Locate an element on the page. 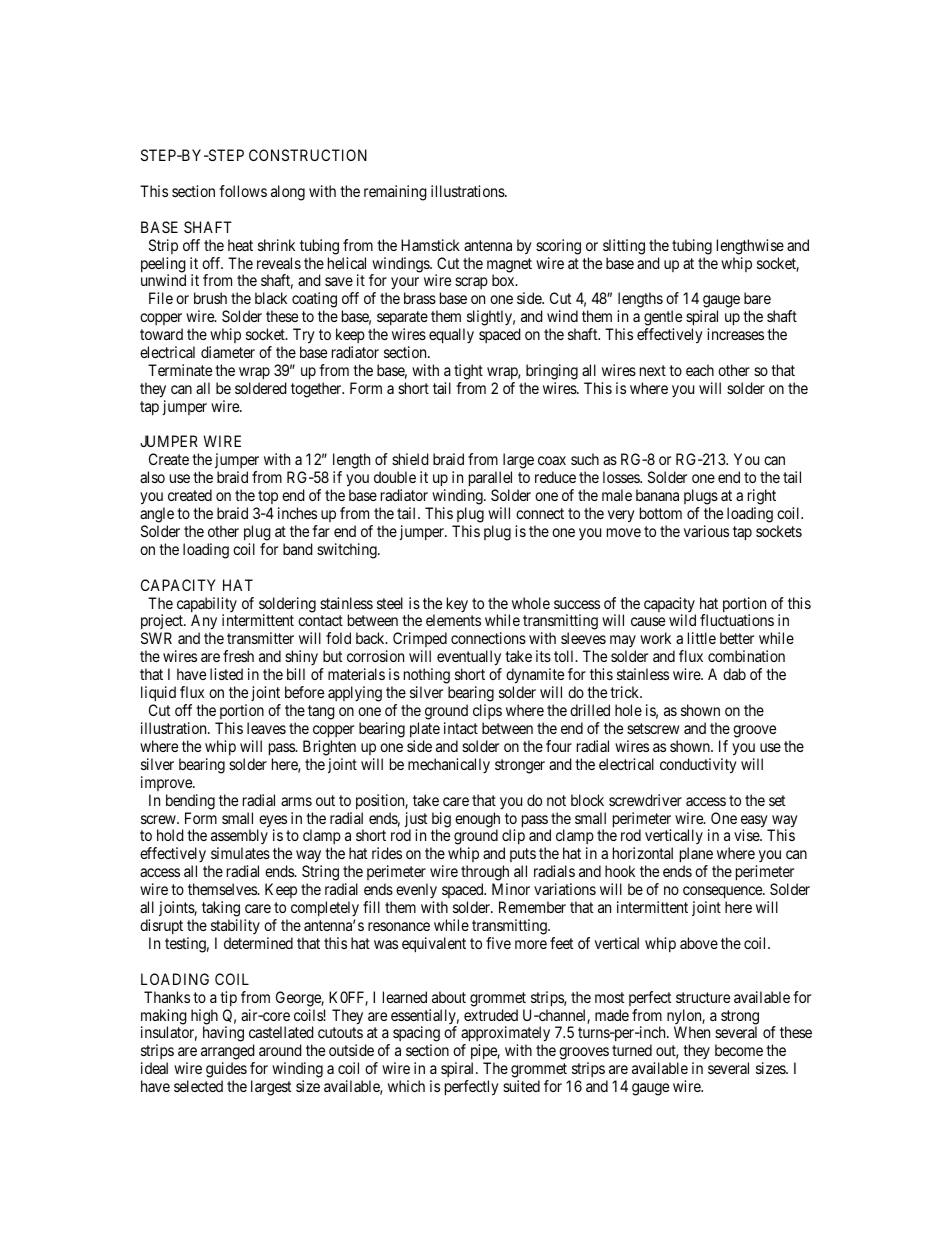 Image resolution: width=952 pixels, height=1233 pixels. assembly is located at coordinates (239, 838).
